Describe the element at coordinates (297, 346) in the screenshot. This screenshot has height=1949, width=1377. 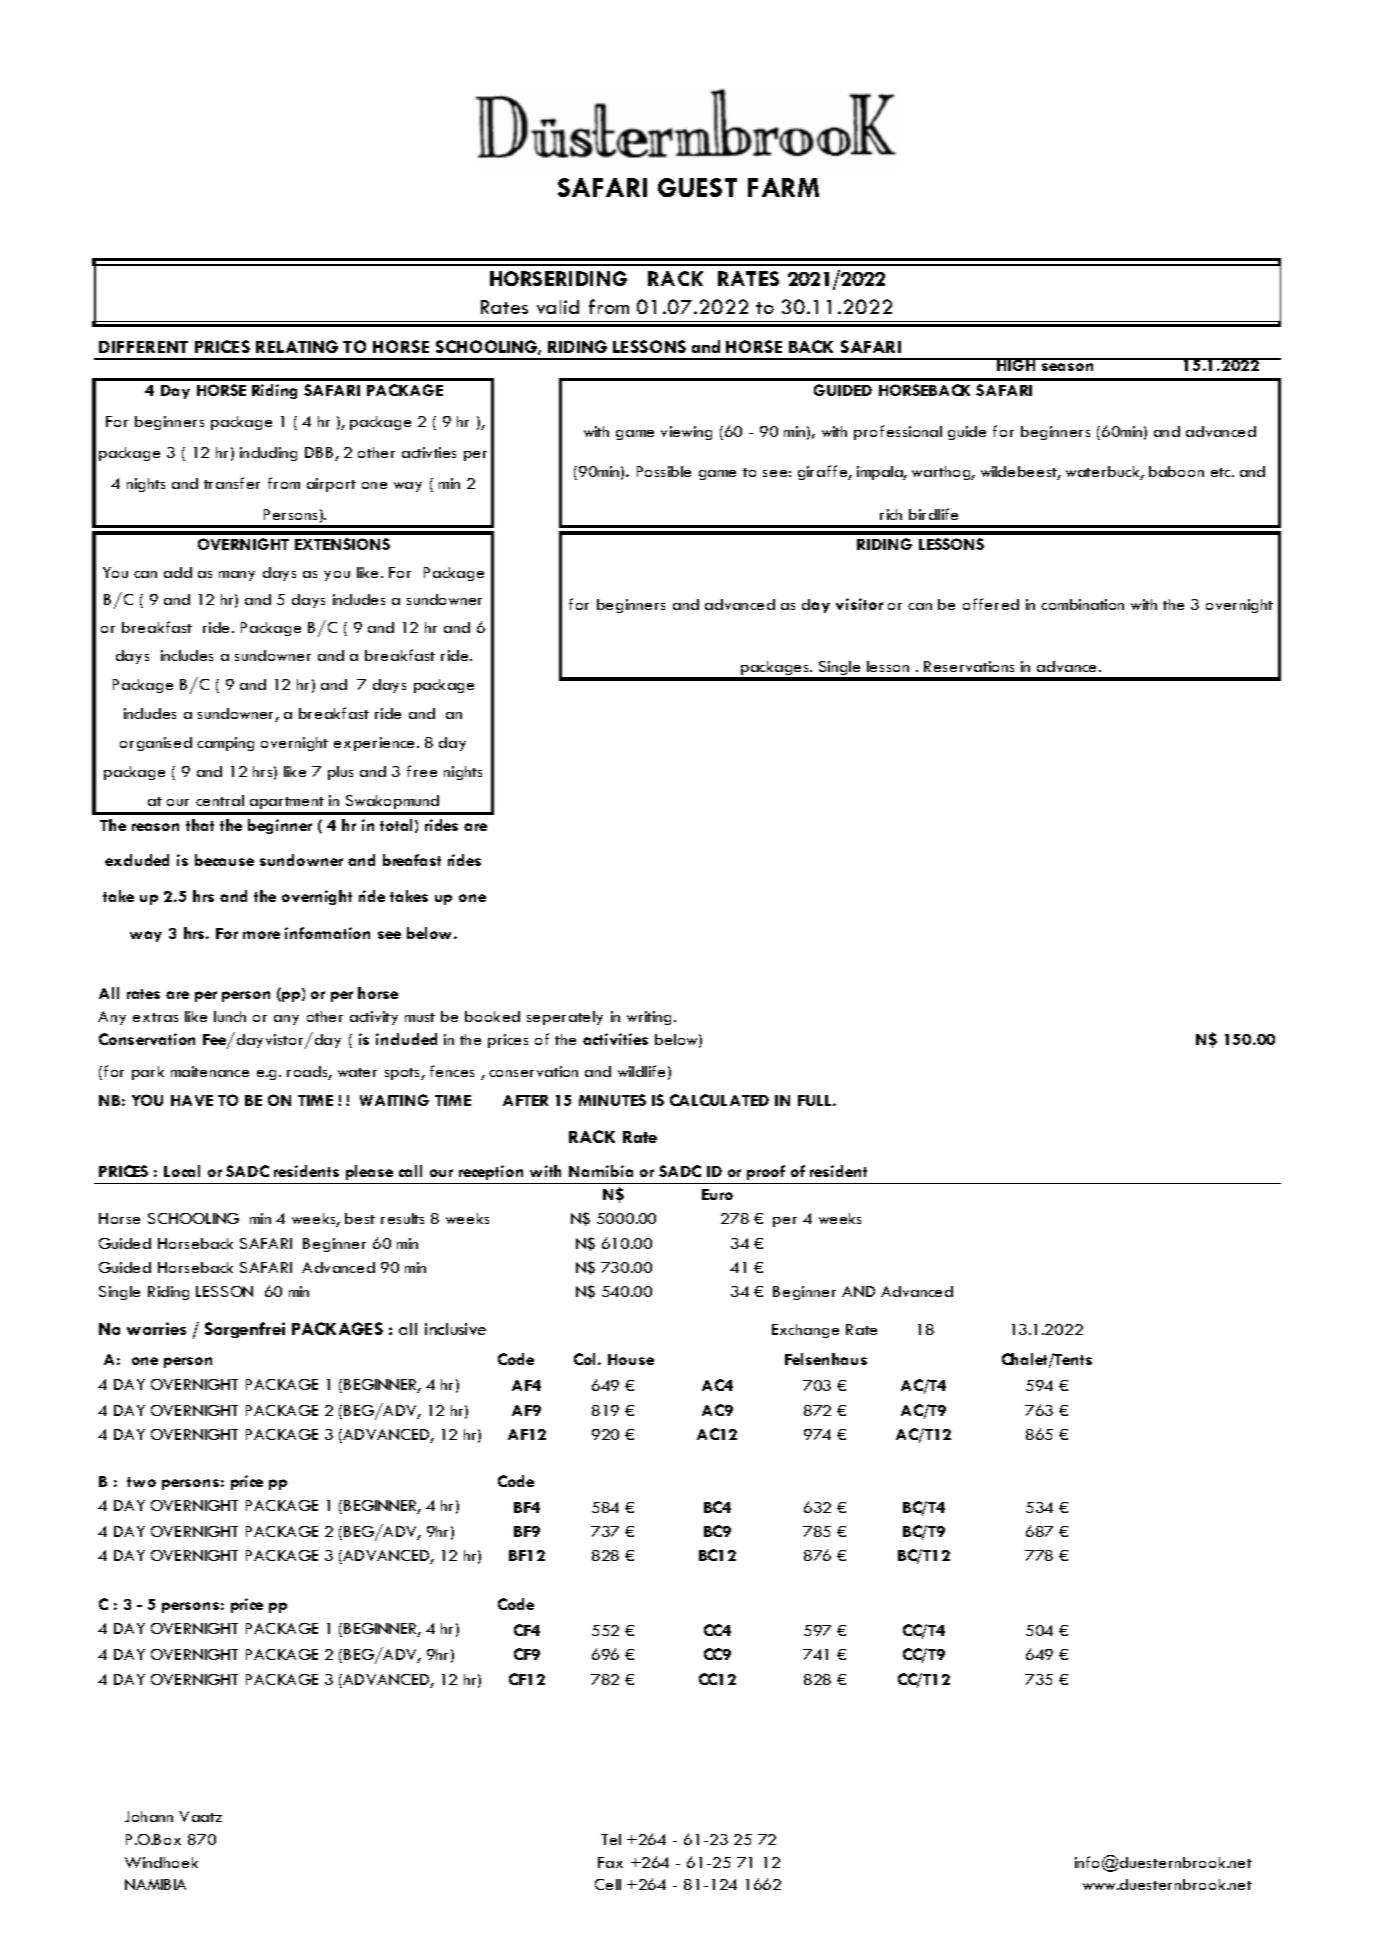
I see `RELATING` at that location.
